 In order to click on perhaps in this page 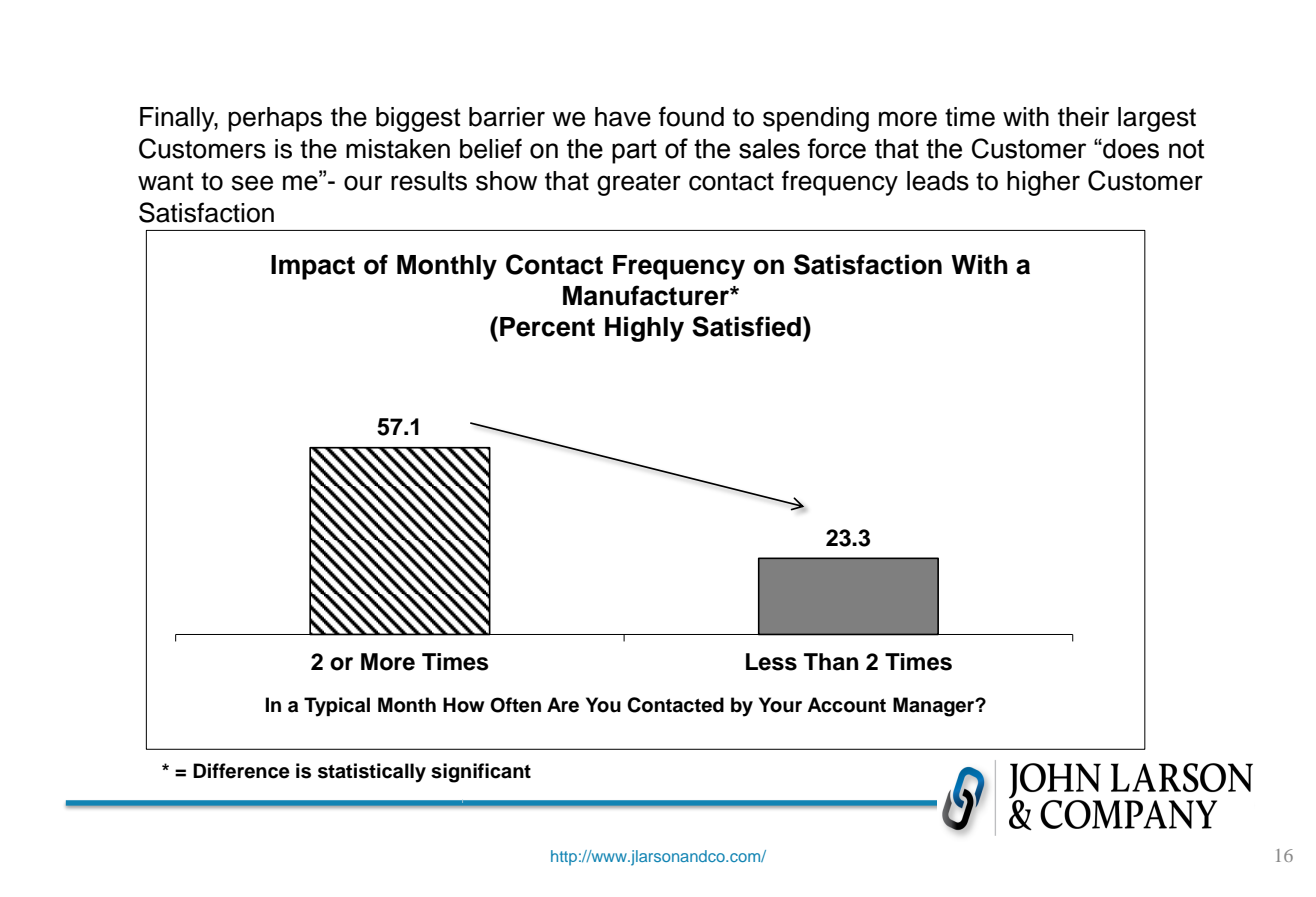, I will do `click(275, 119)`.
